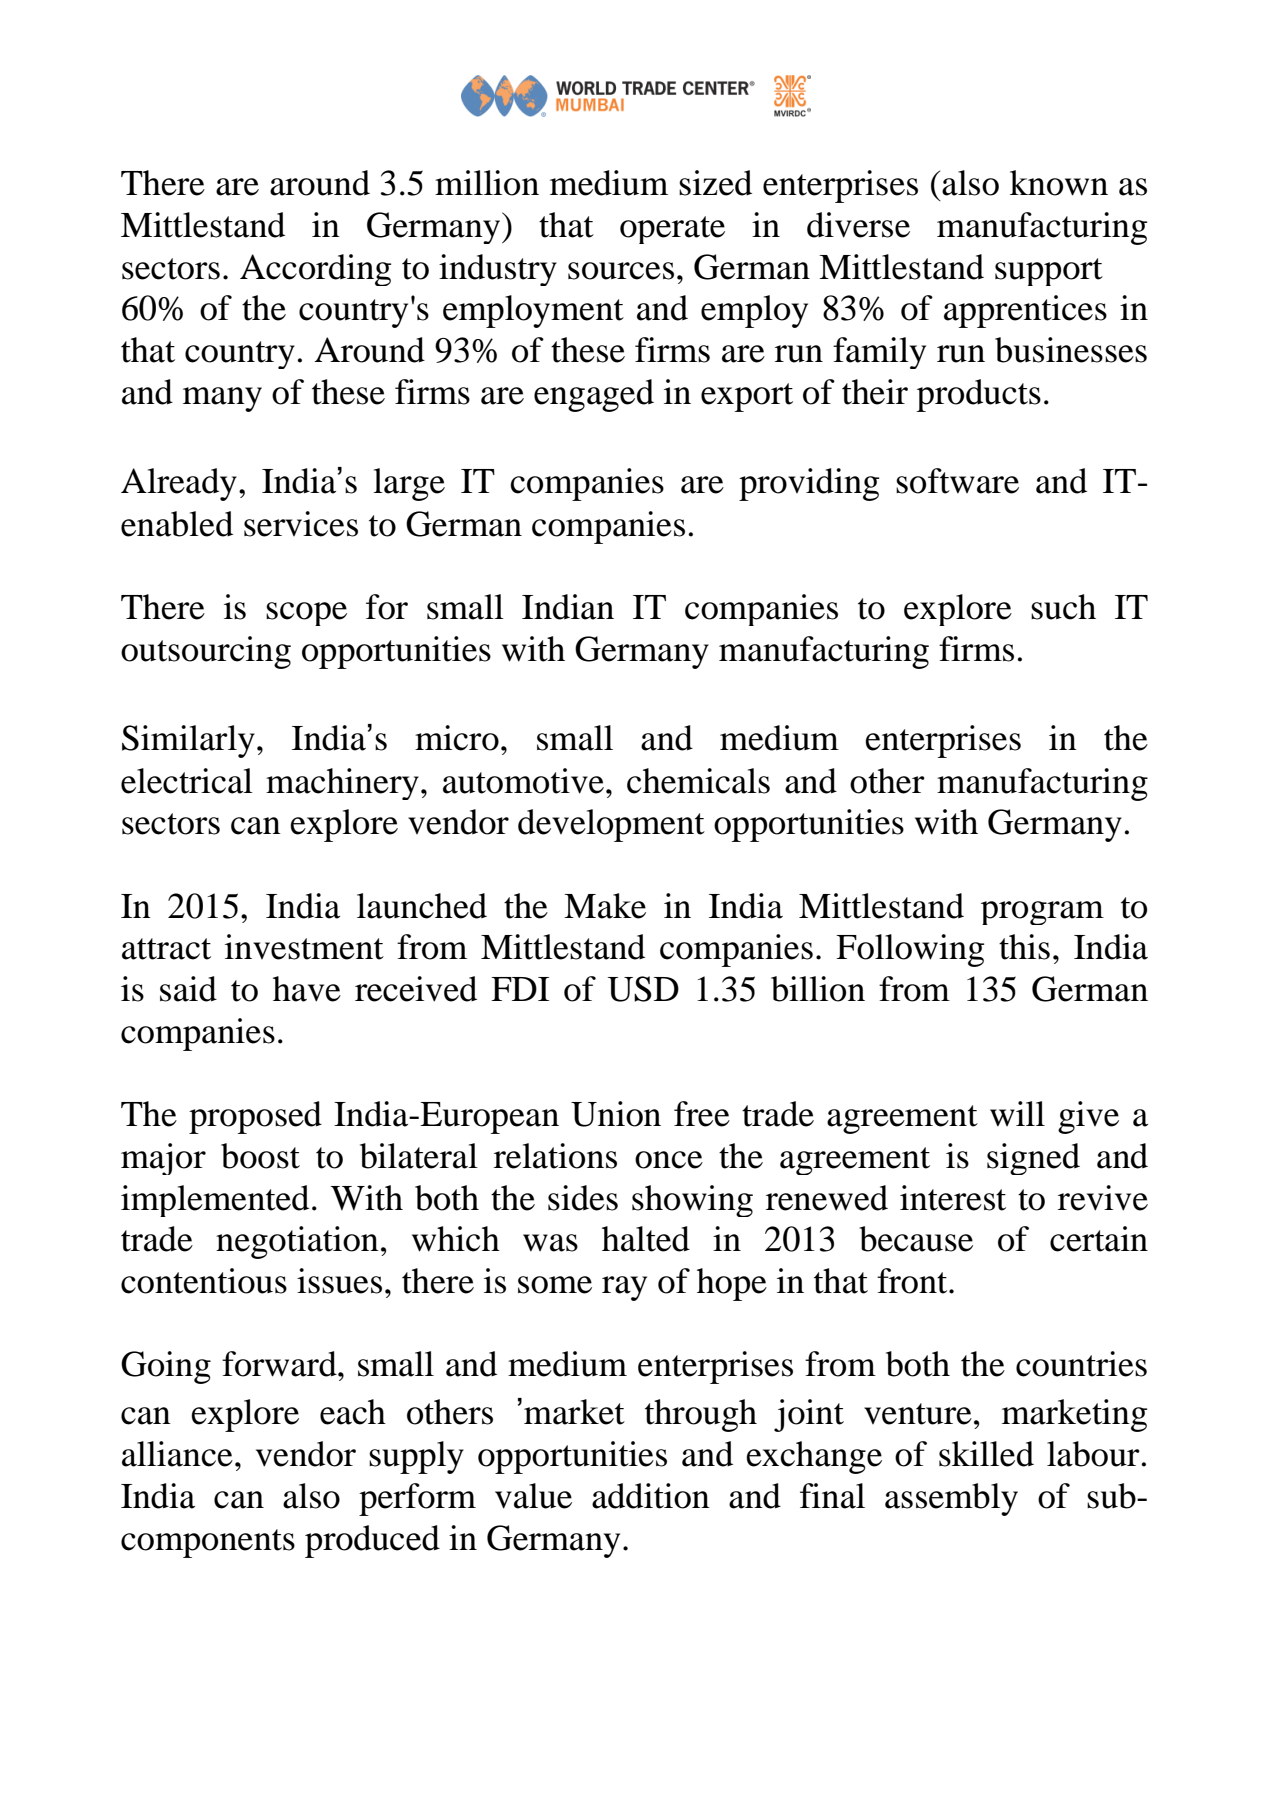 The width and height of the screenshot is (1269, 1795). What do you see at coordinates (651, 1496) in the screenshot?
I see `addition` at bounding box center [651, 1496].
